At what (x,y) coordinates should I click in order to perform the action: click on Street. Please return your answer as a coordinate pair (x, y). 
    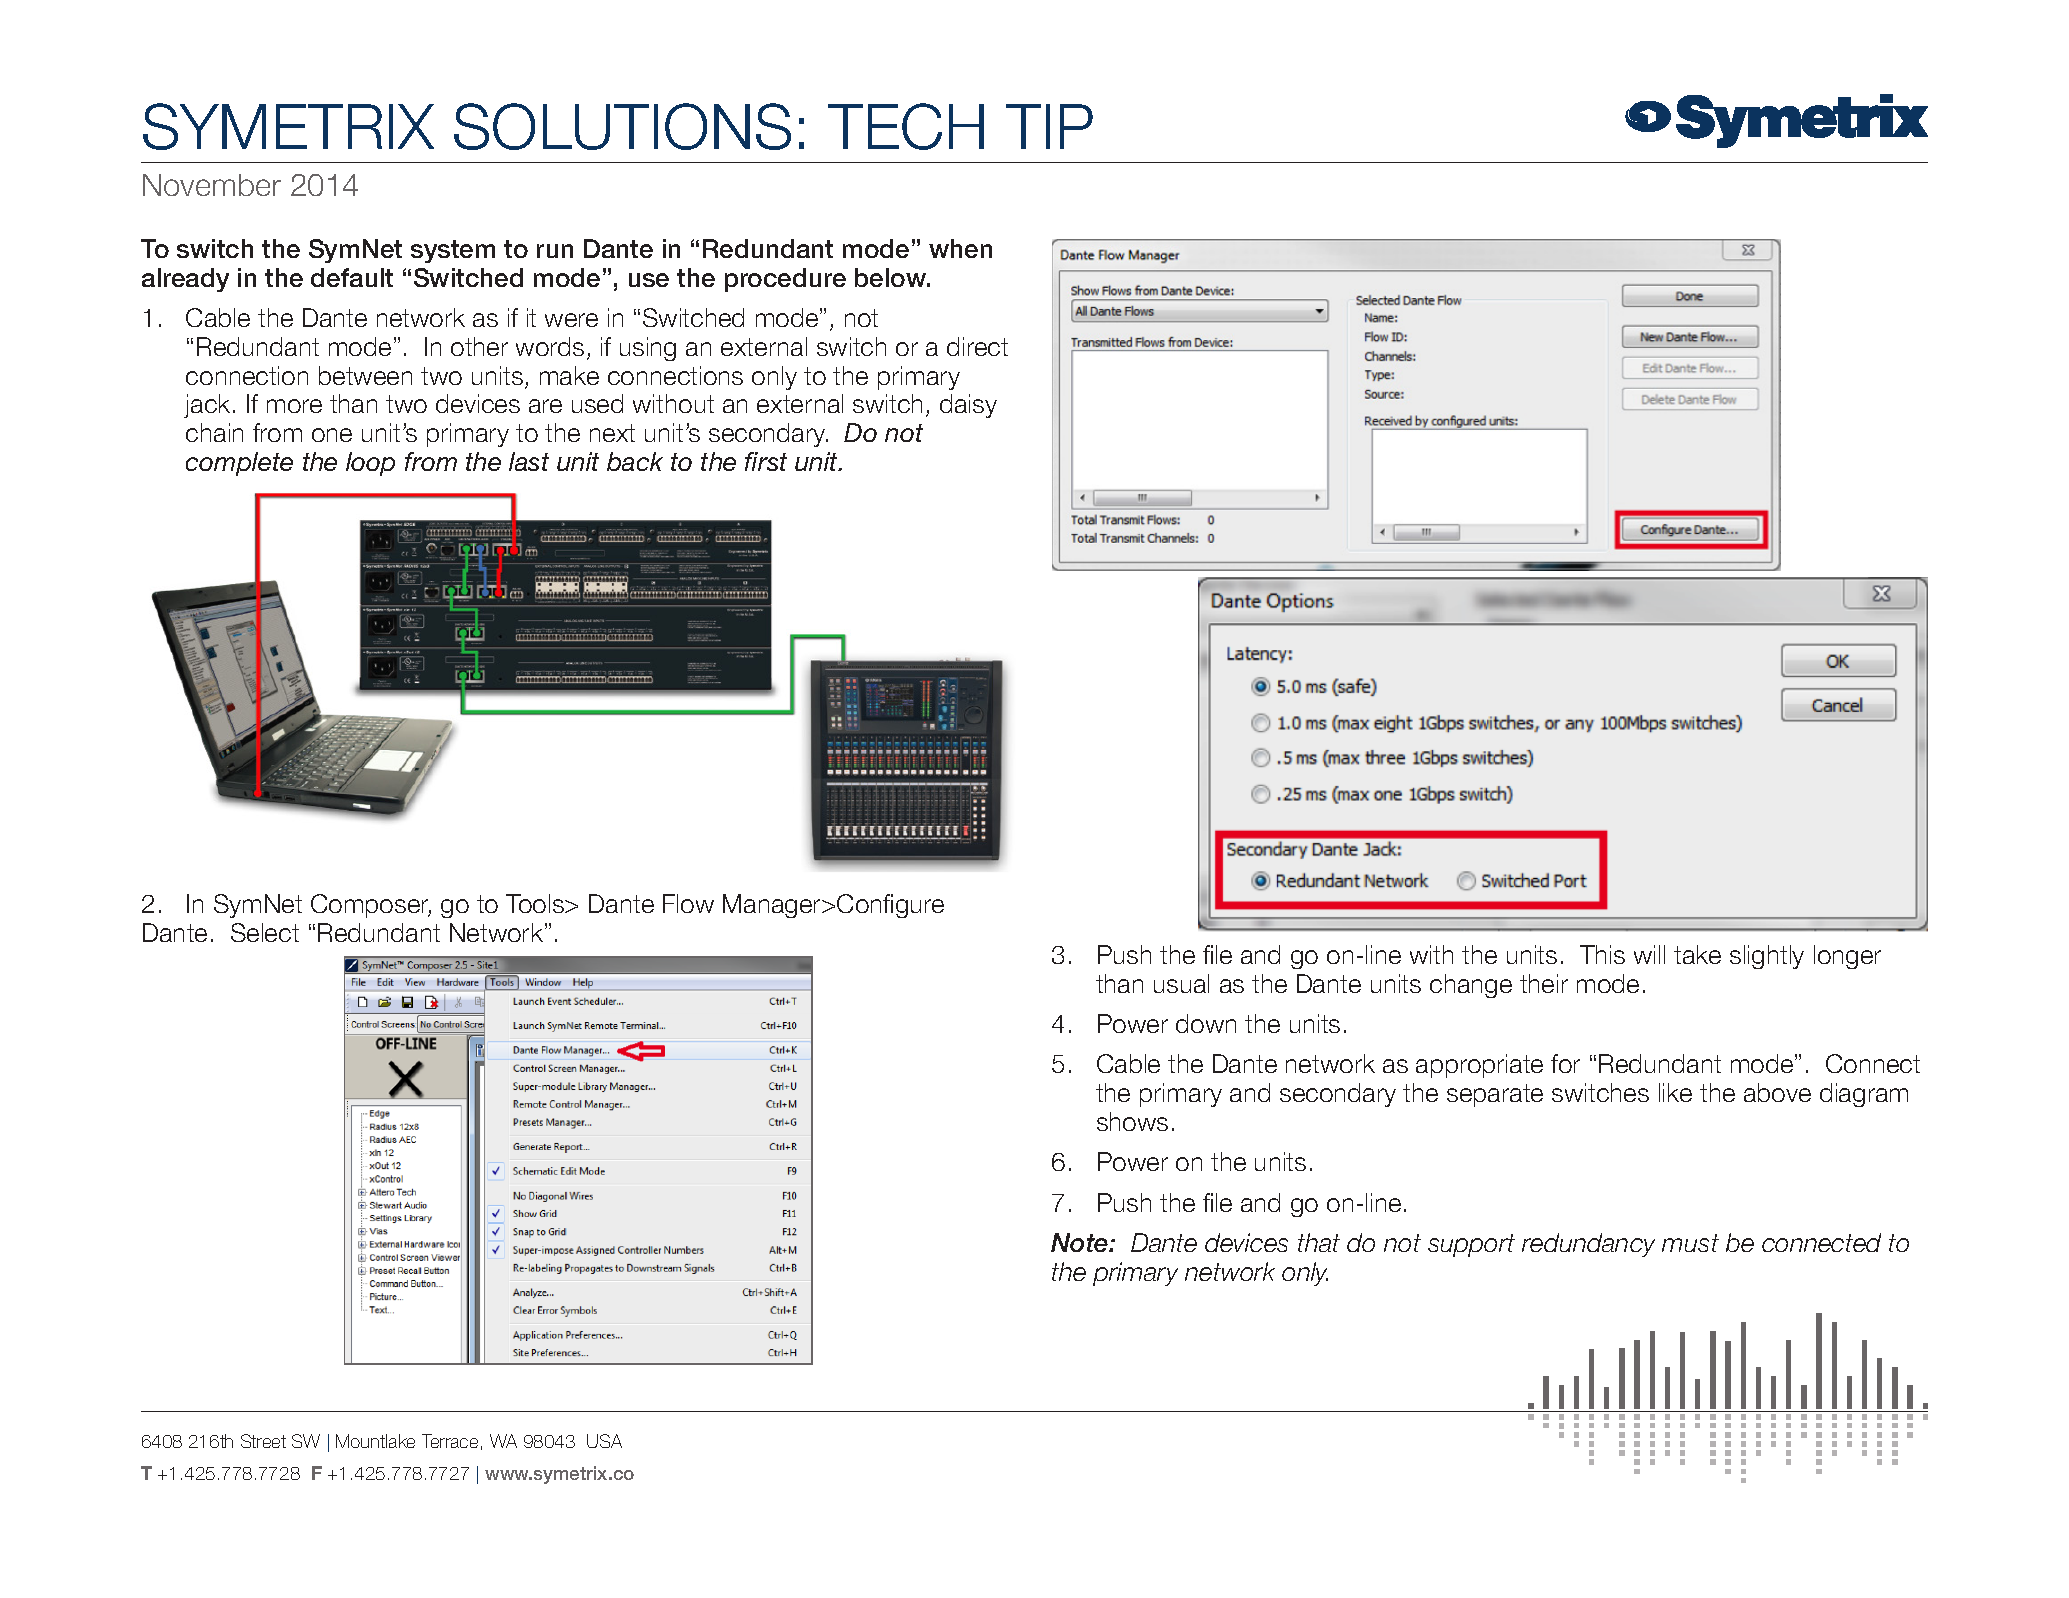
    Looking at the image, I should click on (263, 1441).
